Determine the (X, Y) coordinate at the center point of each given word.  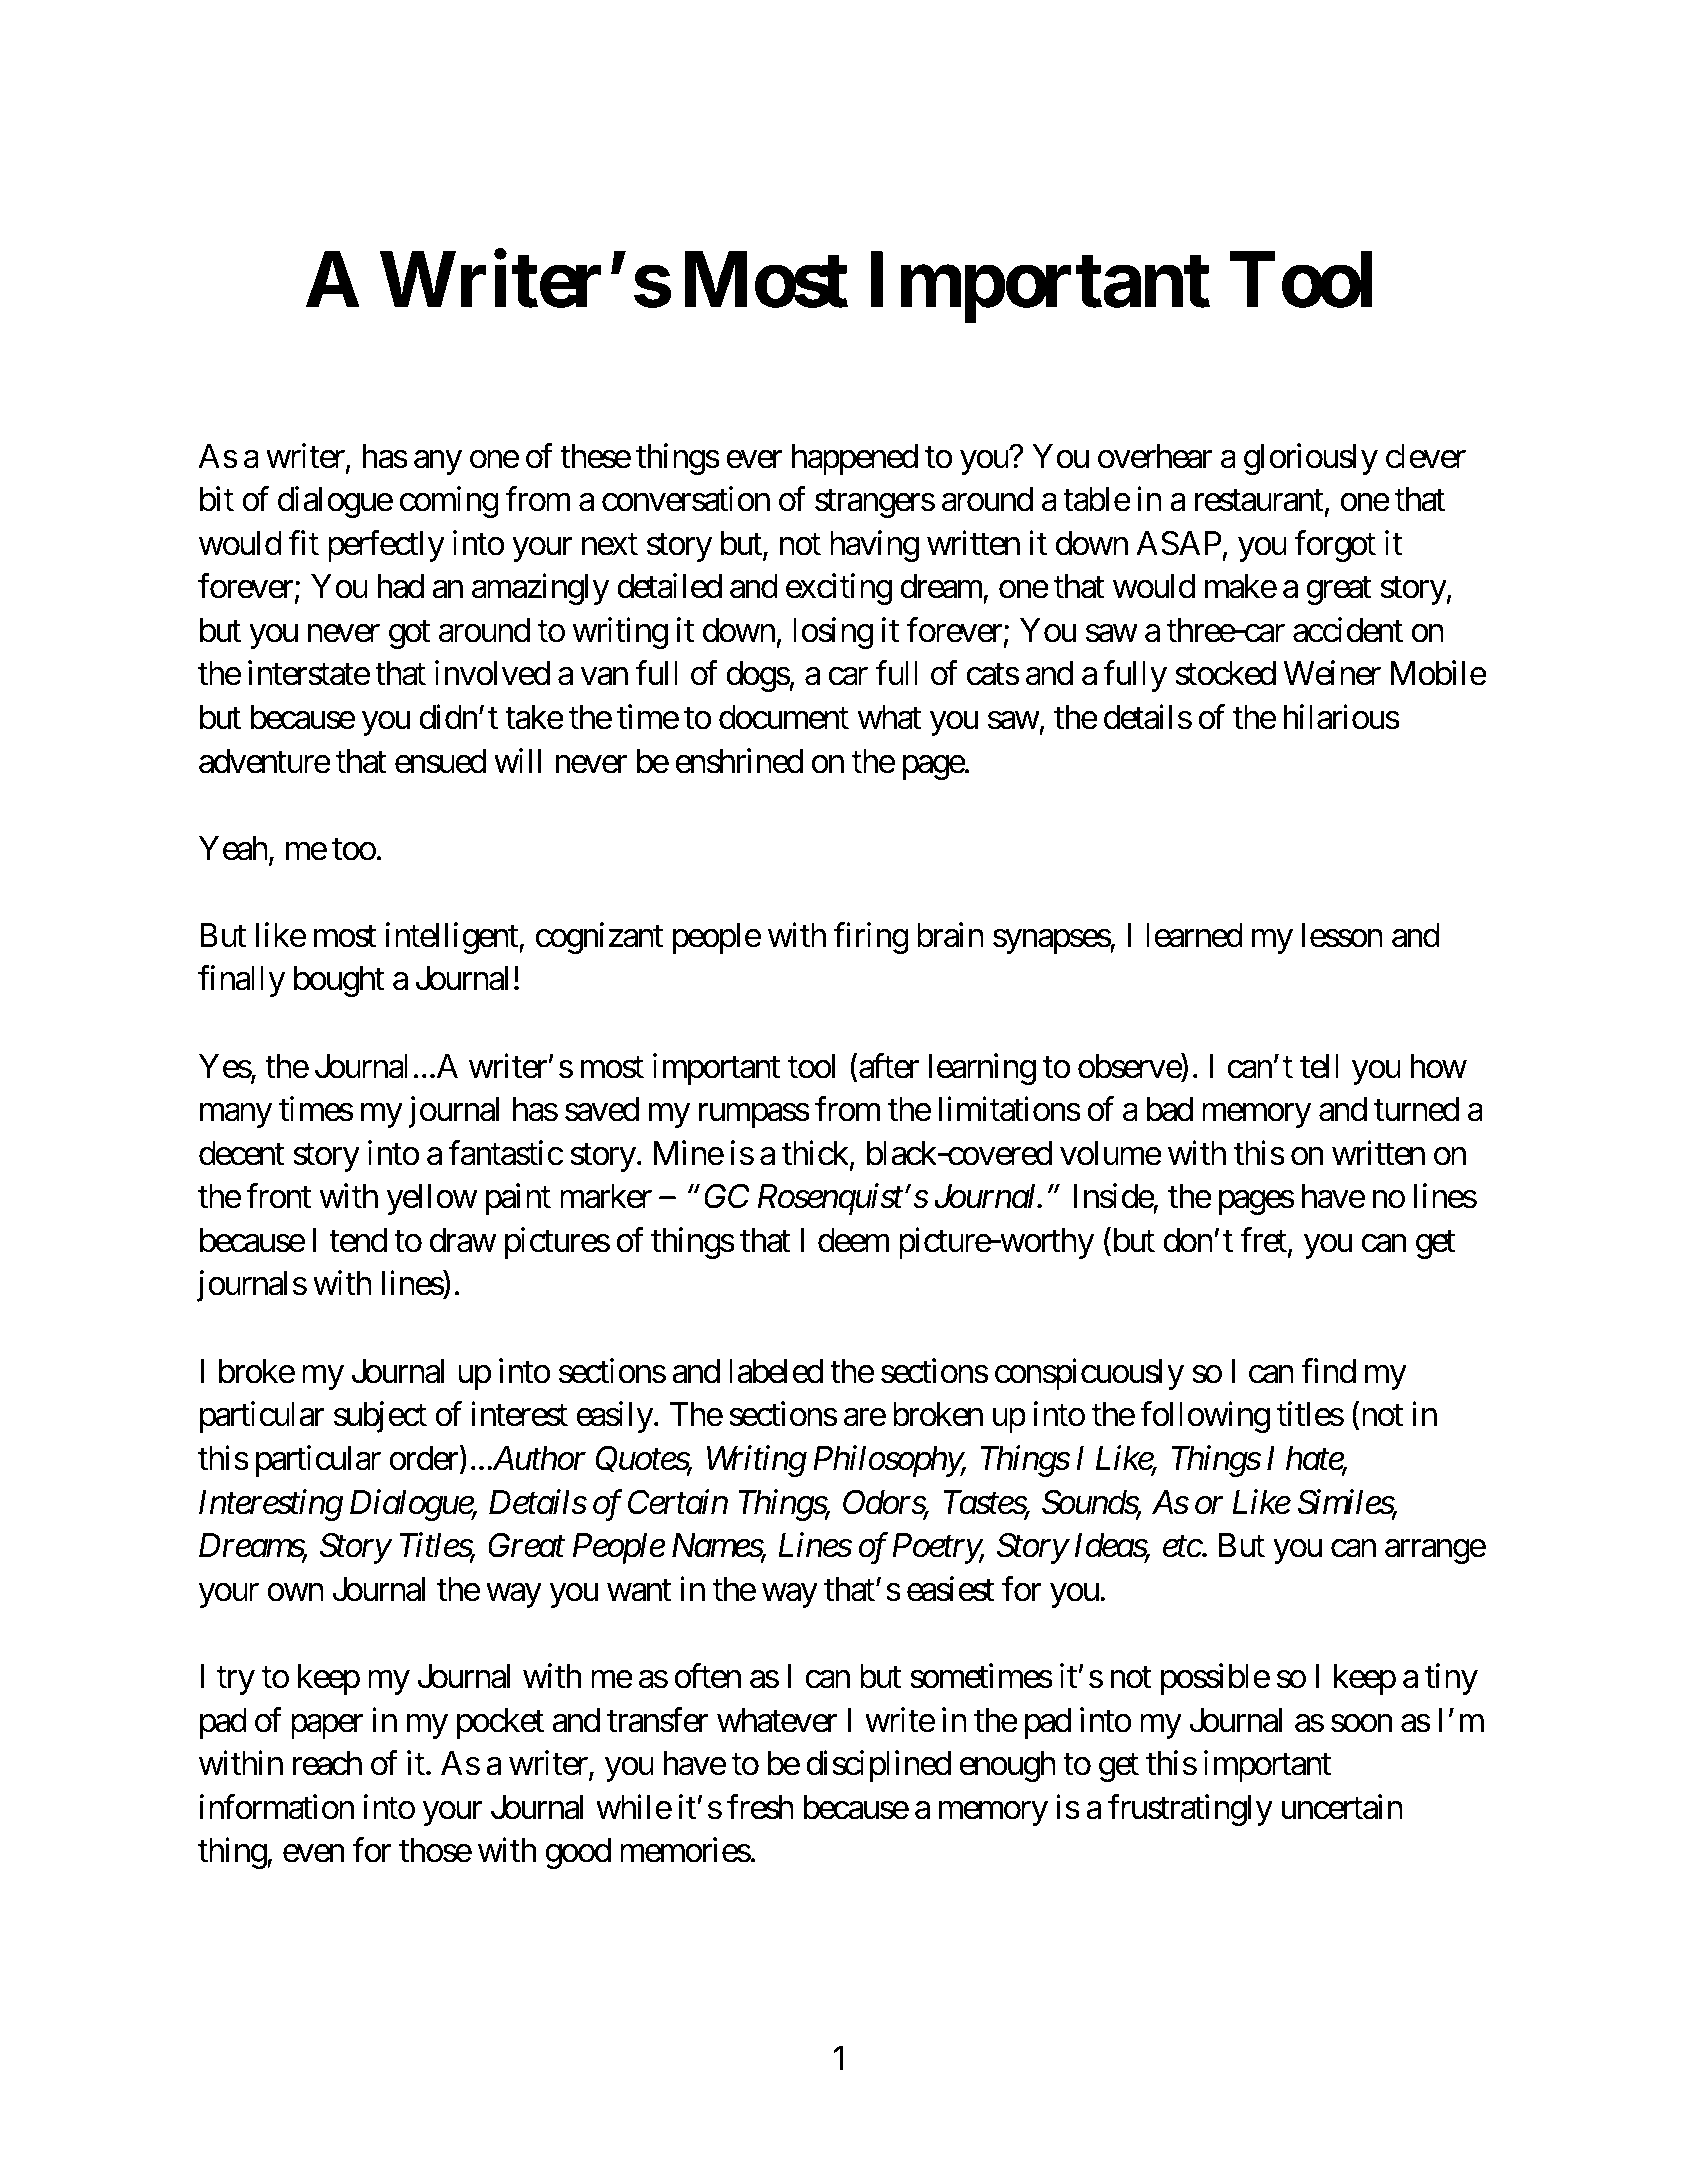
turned (1416, 1109)
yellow (432, 1199)
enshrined (739, 761)
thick (816, 1154)
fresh (760, 1807)
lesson (1342, 935)
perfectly (386, 546)
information (277, 1807)
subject (380, 1417)
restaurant (1259, 501)
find (1328, 1371)
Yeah (233, 848)
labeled (776, 1371)
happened (855, 459)
